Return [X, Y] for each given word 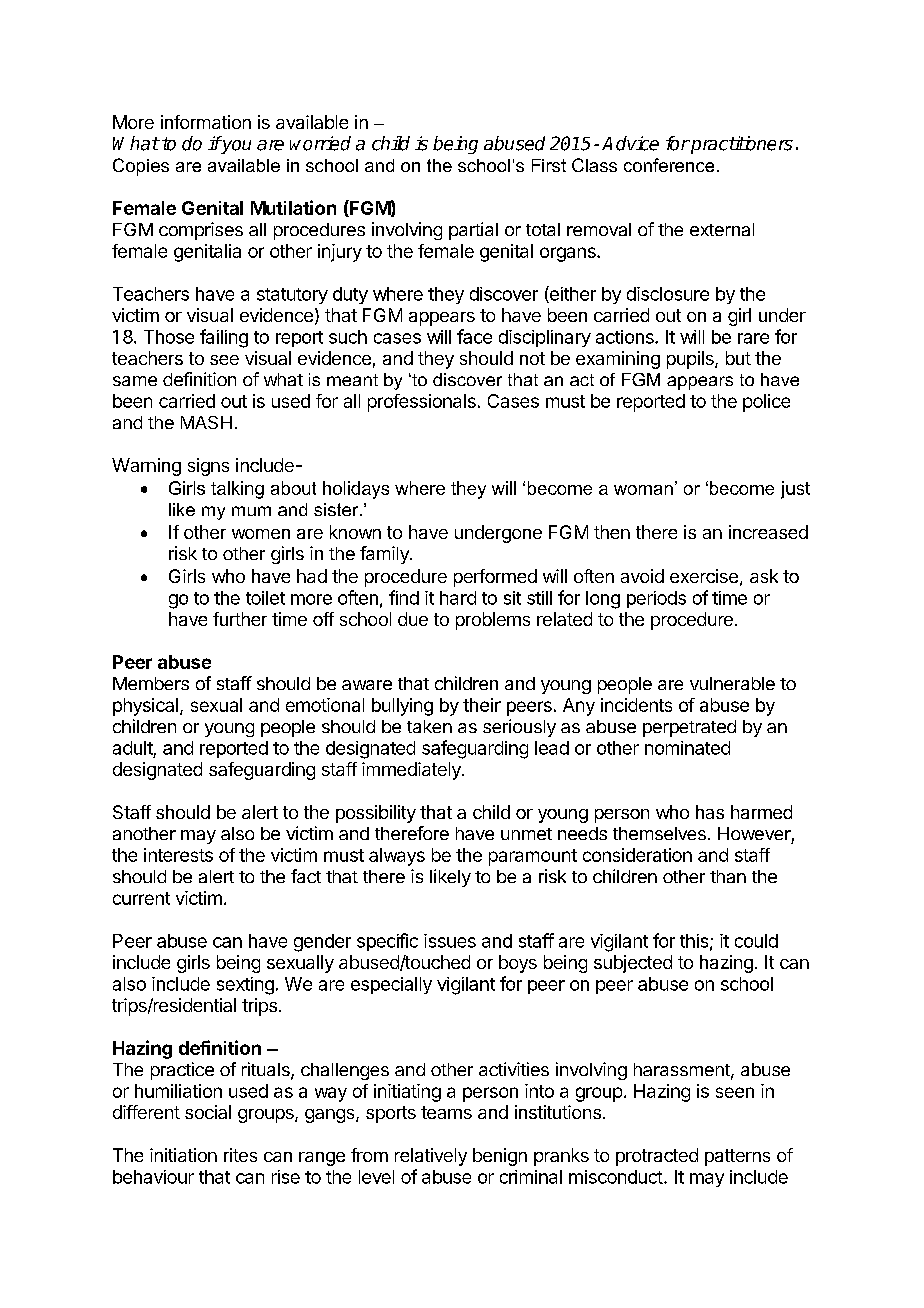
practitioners [741, 145]
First [549, 165]
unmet [526, 834]
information [206, 122]
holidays [356, 490]
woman [643, 490]
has [710, 812]
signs [208, 467]
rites [240, 1155]
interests [178, 855]
